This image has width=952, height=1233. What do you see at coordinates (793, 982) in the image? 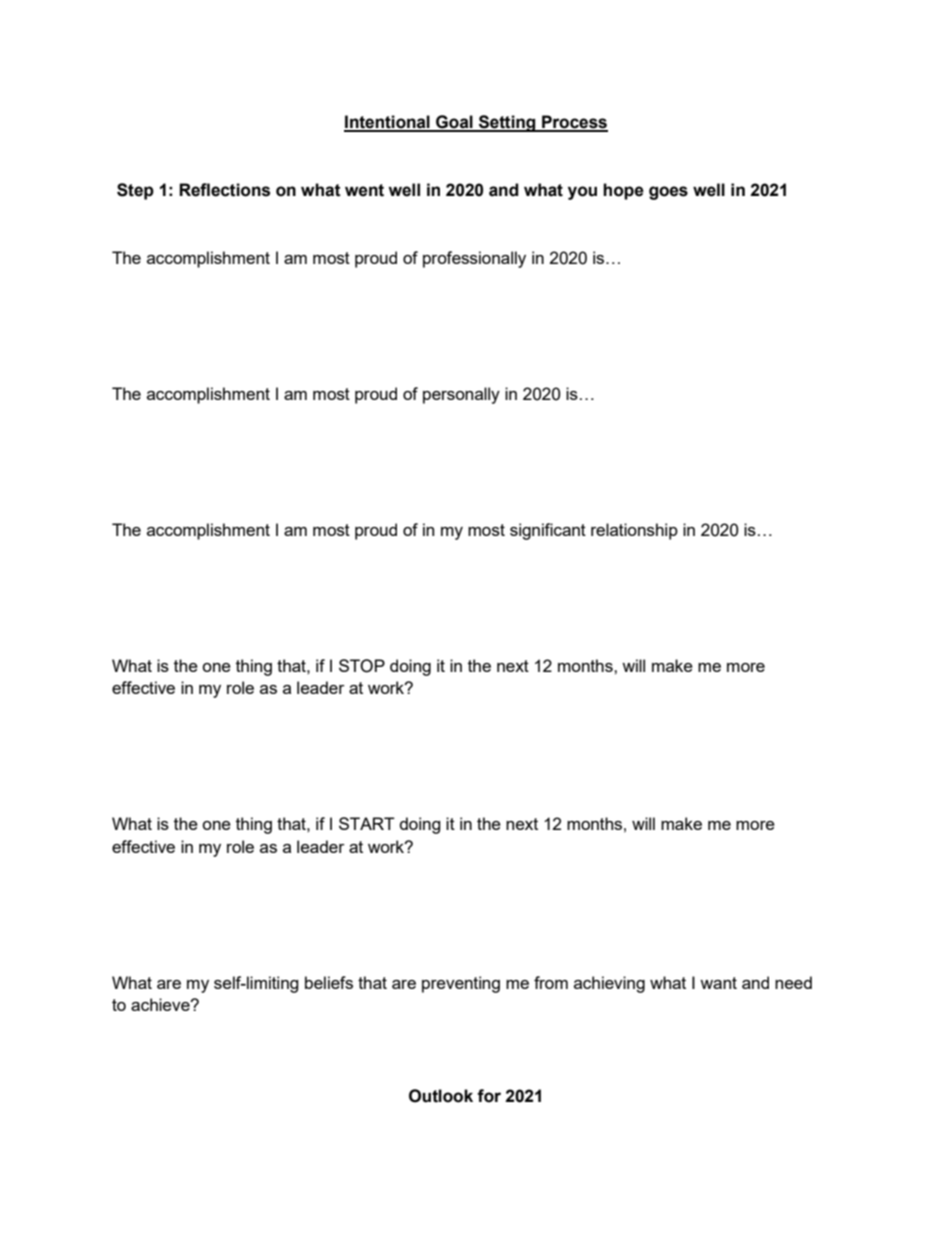
I see `need` at bounding box center [793, 982].
